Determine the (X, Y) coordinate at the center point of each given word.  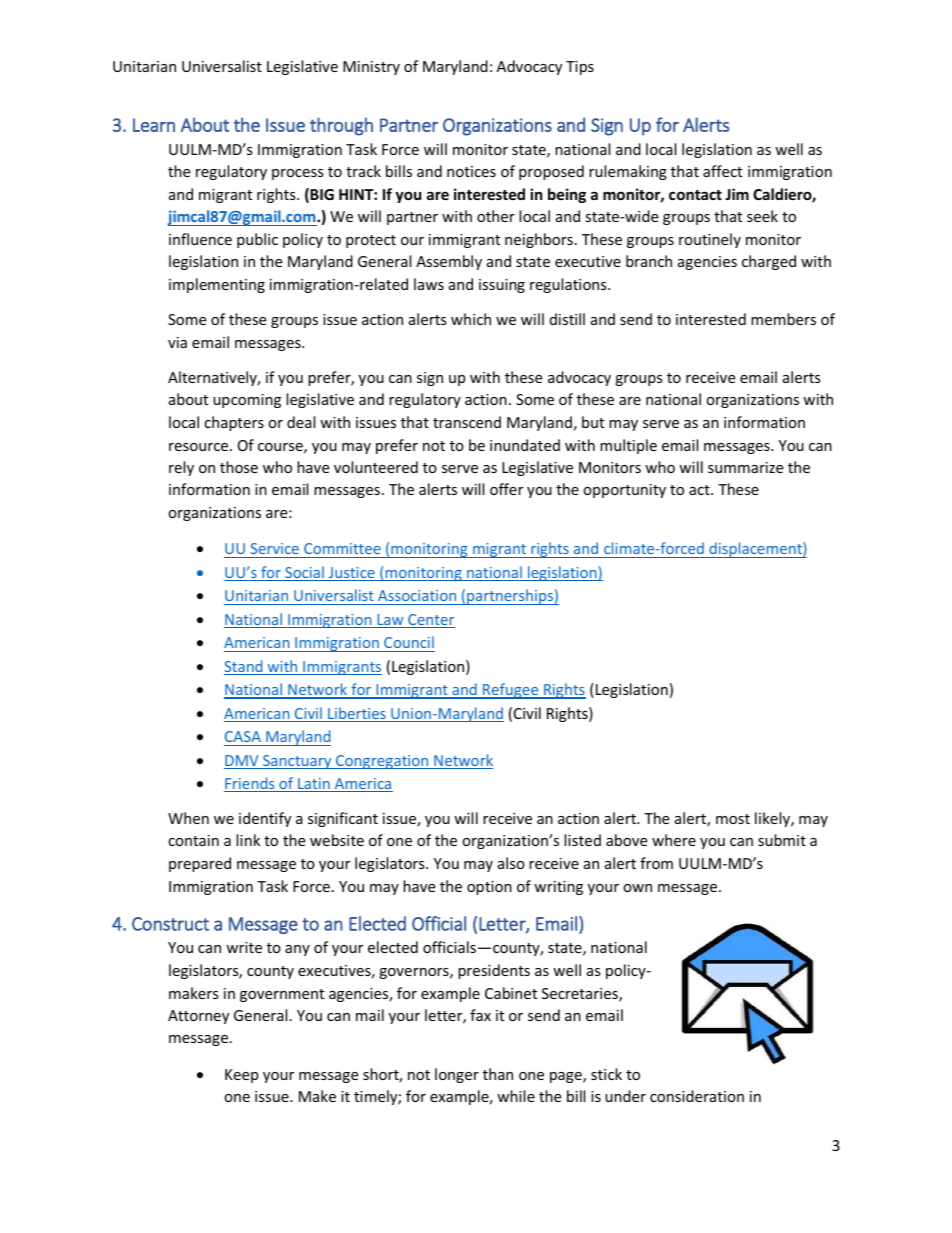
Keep (241, 1076)
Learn (154, 125)
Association (417, 595)
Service (274, 548)
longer (457, 1075)
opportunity (624, 491)
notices (471, 171)
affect (722, 171)
